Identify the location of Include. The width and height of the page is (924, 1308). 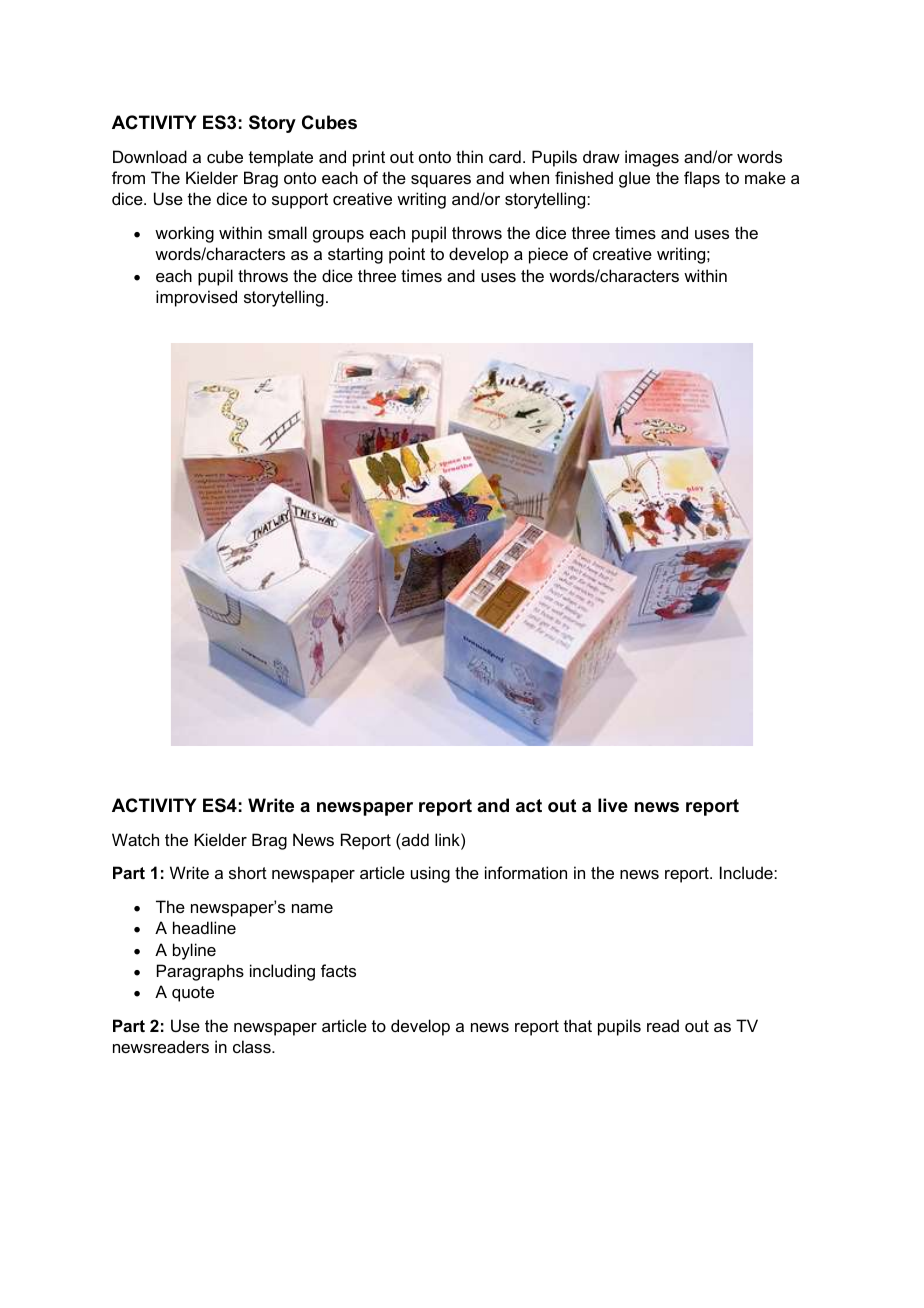
(747, 872).
